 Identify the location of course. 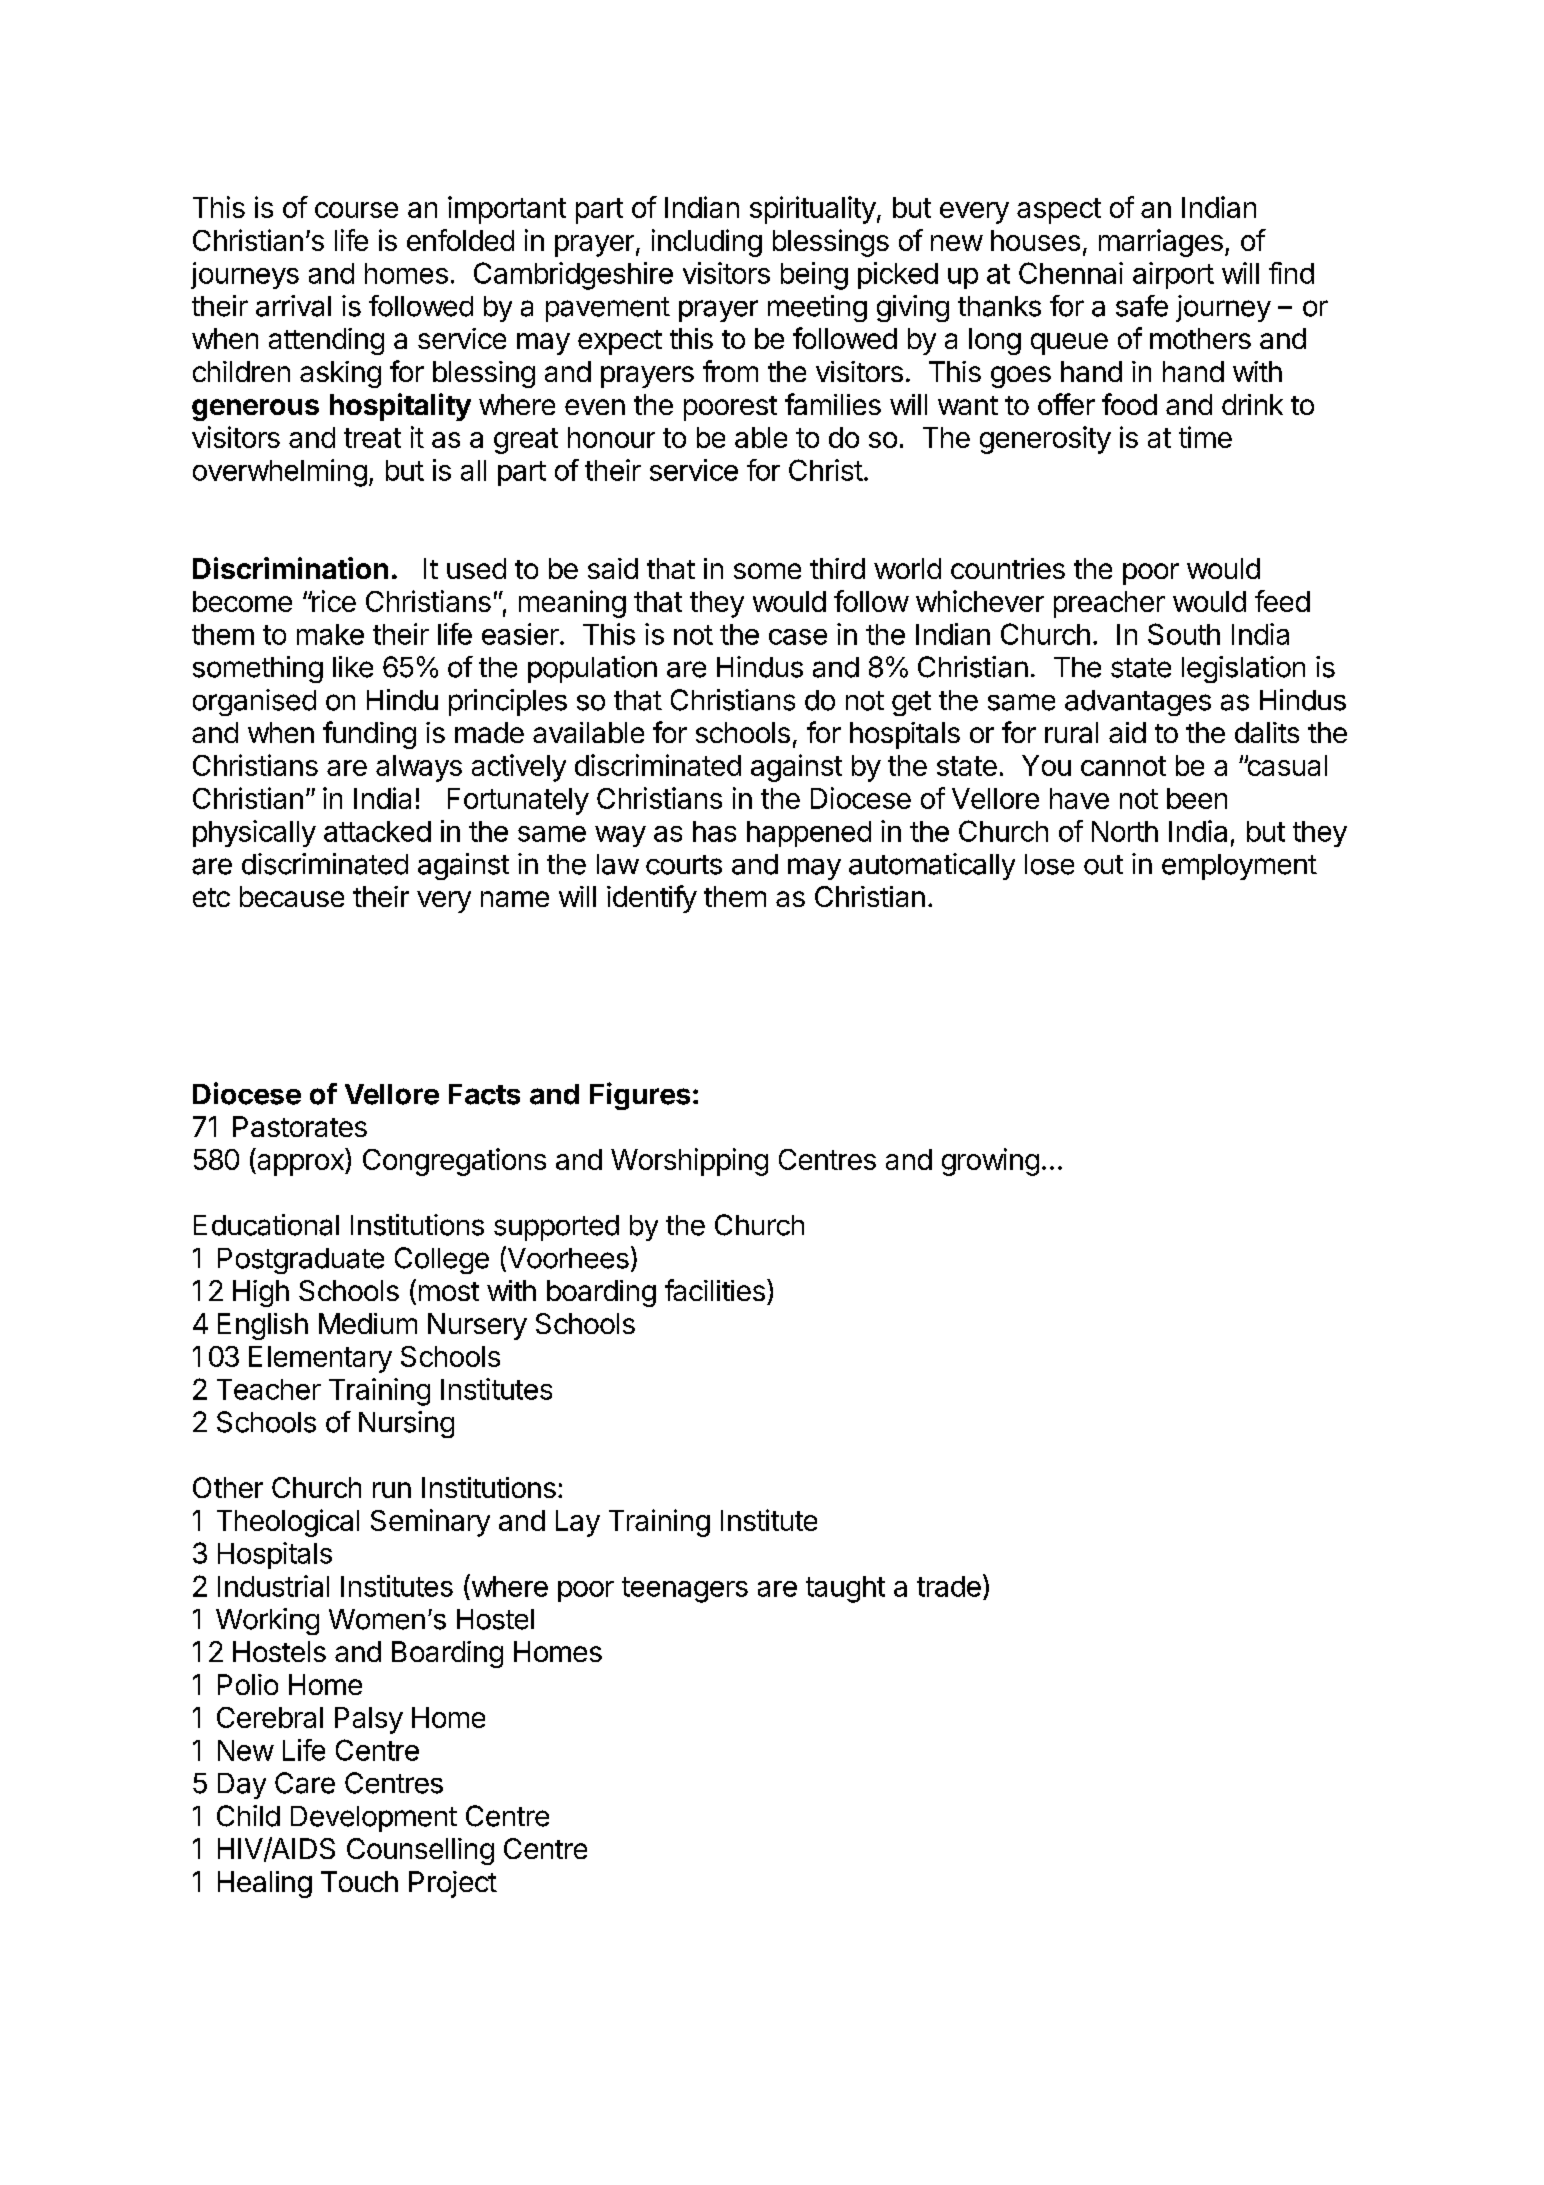
(356, 210).
